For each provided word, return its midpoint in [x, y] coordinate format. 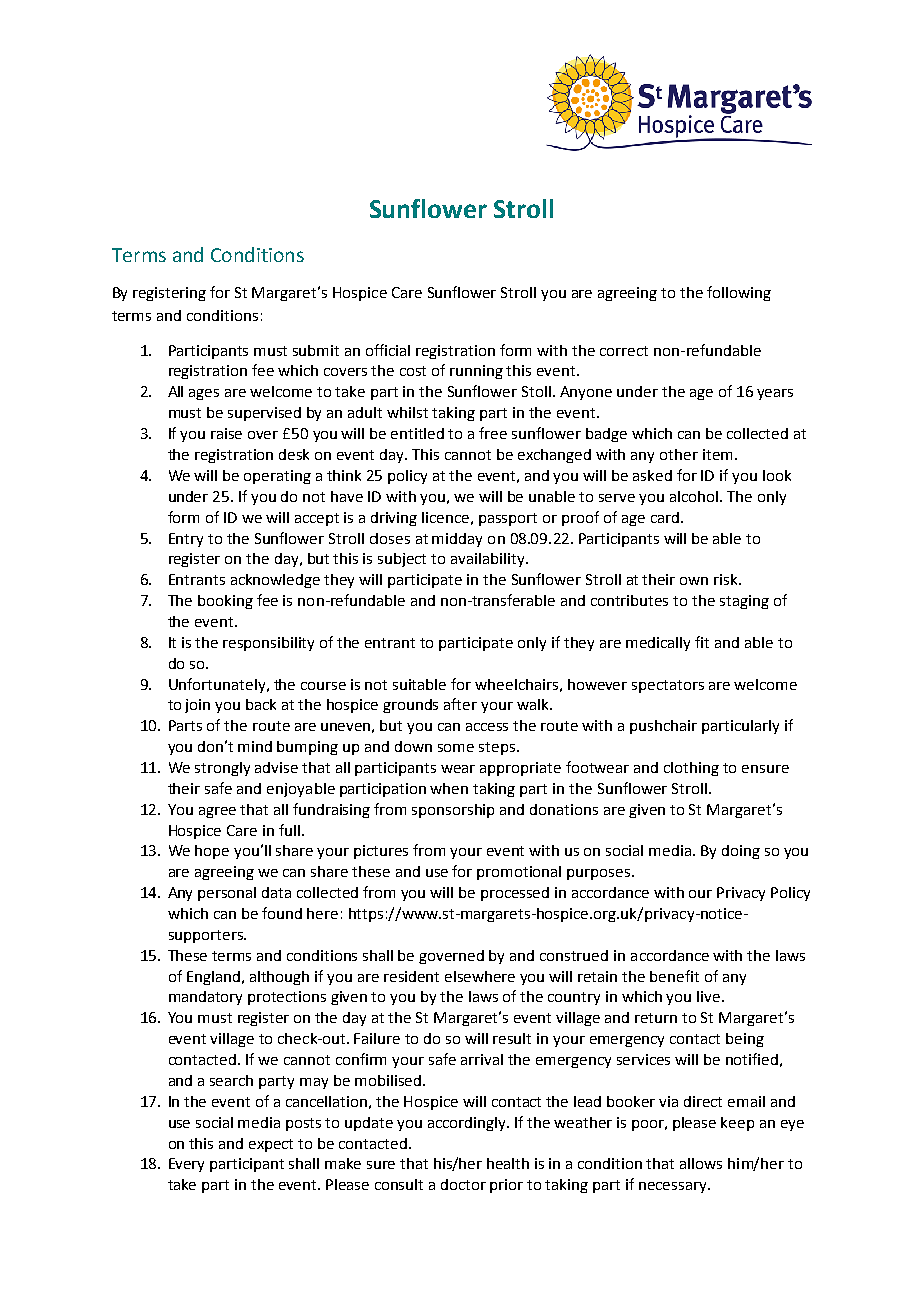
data [276, 892]
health [508, 1163]
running [476, 372]
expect [271, 1145]
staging [744, 602]
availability [489, 560]
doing [741, 852]
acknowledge [275, 581]
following [739, 293]
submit [316, 350]
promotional [519, 873]
